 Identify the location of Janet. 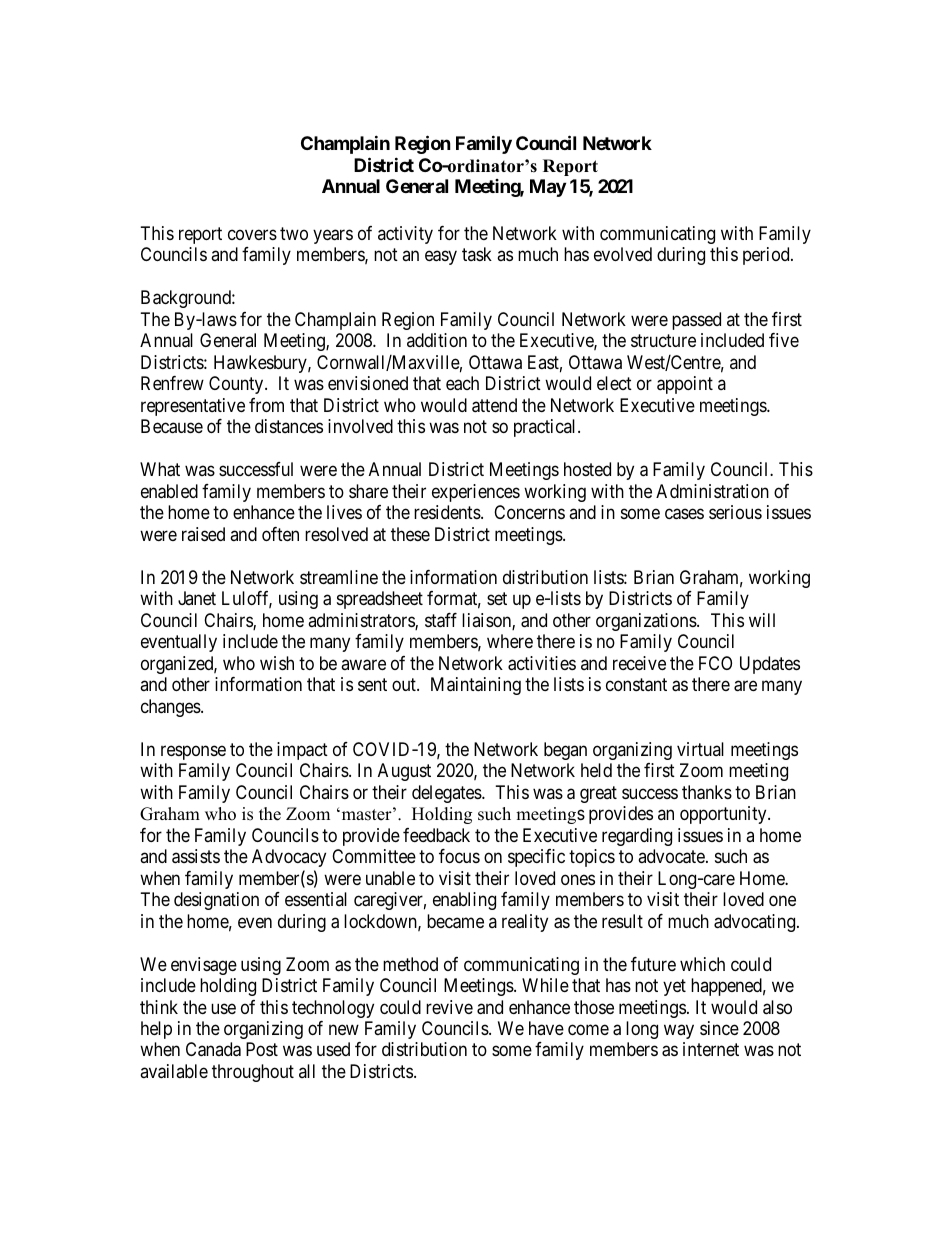
(197, 598).
